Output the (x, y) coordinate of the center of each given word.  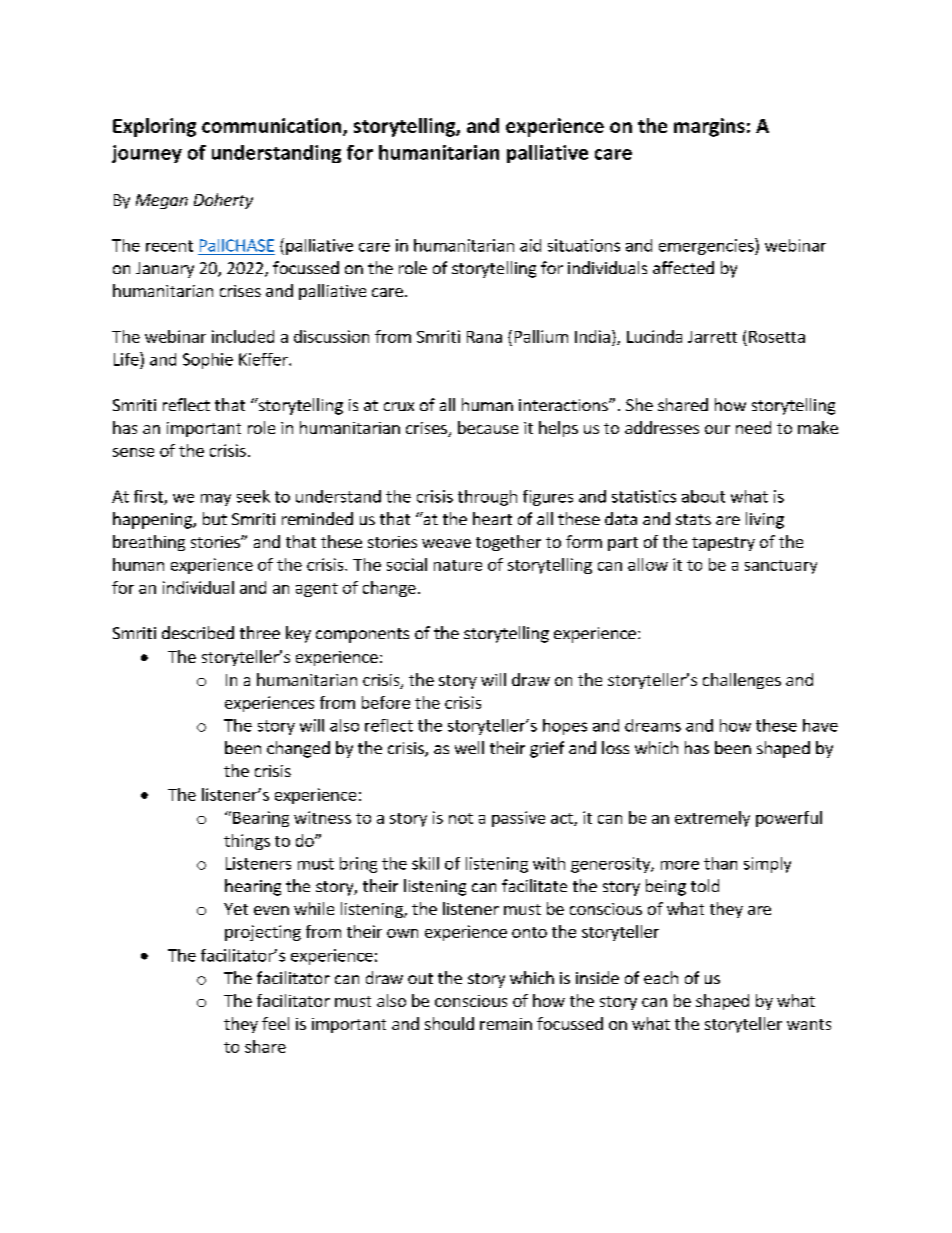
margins (709, 127)
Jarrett (712, 337)
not (461, 818)
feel (275, 1023)
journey (147, 154)
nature (458, 565)
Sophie (208, 361)
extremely (712, 819)
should (449, 1023)
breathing (149, 543)
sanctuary (781, 567)
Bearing (261, 819)
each (661, 977)
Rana (484, 337)
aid (530, 245)
